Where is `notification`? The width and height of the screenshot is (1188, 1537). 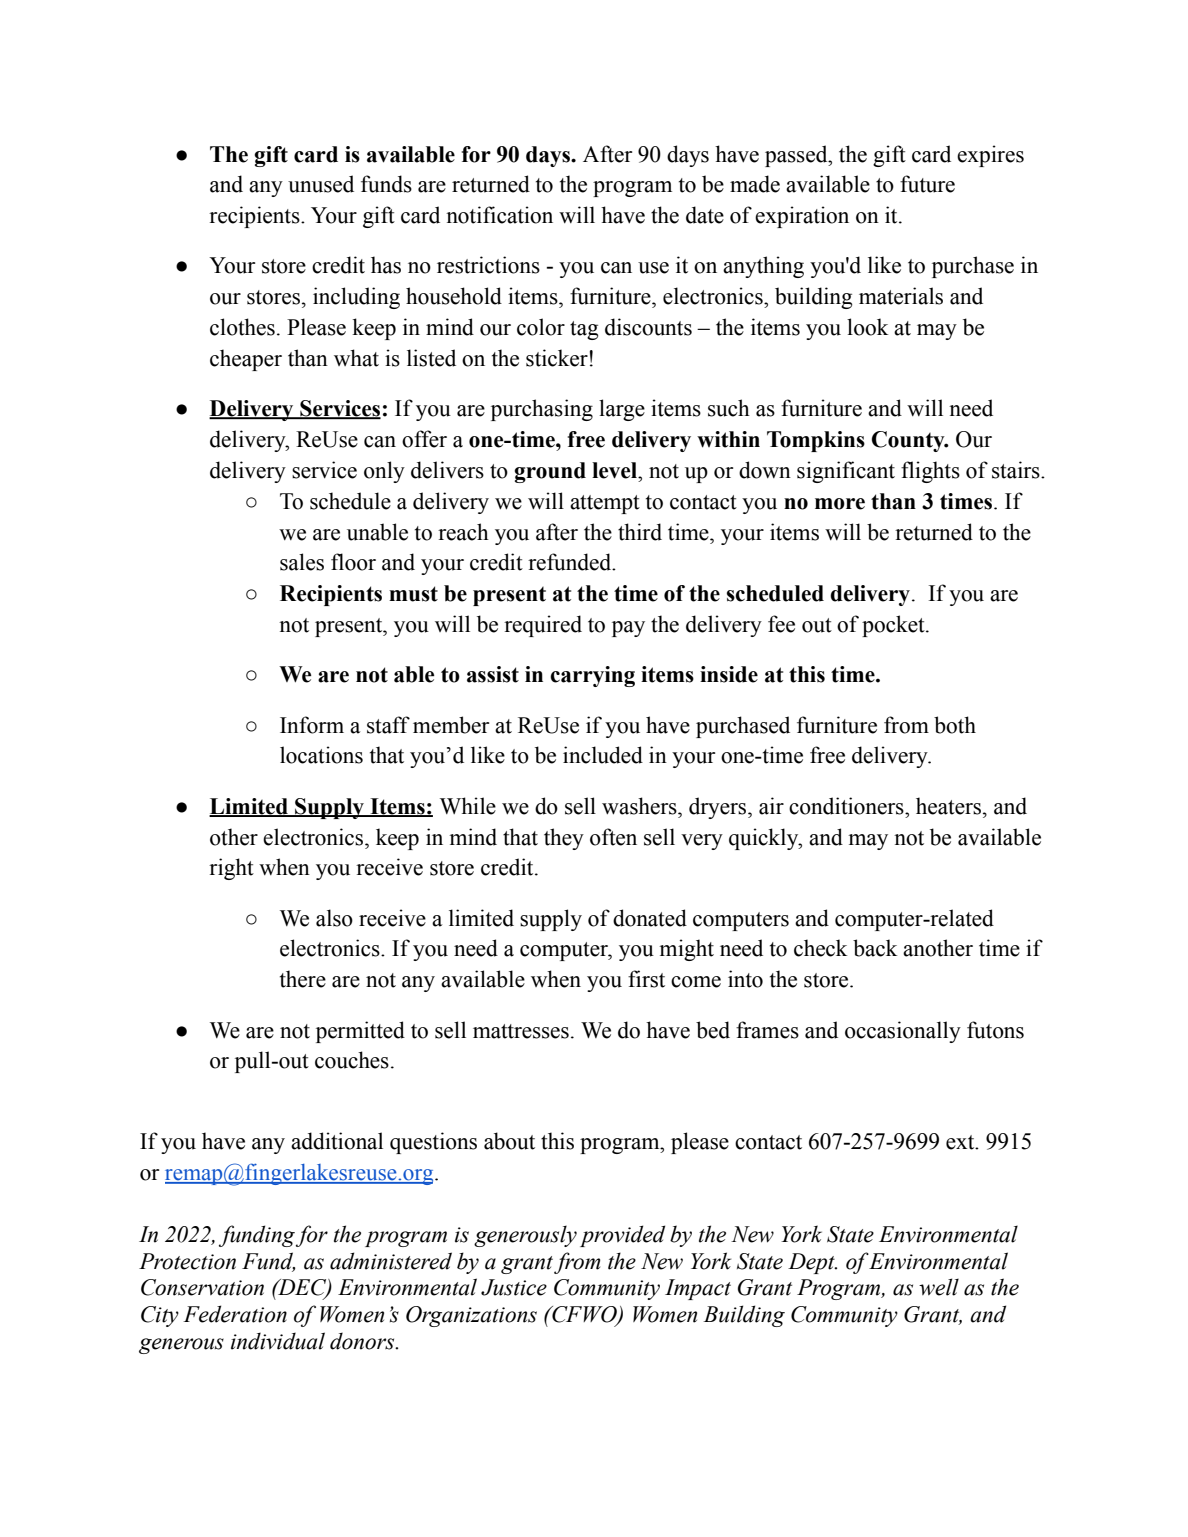 notification is located at coordinates (499, 215).
